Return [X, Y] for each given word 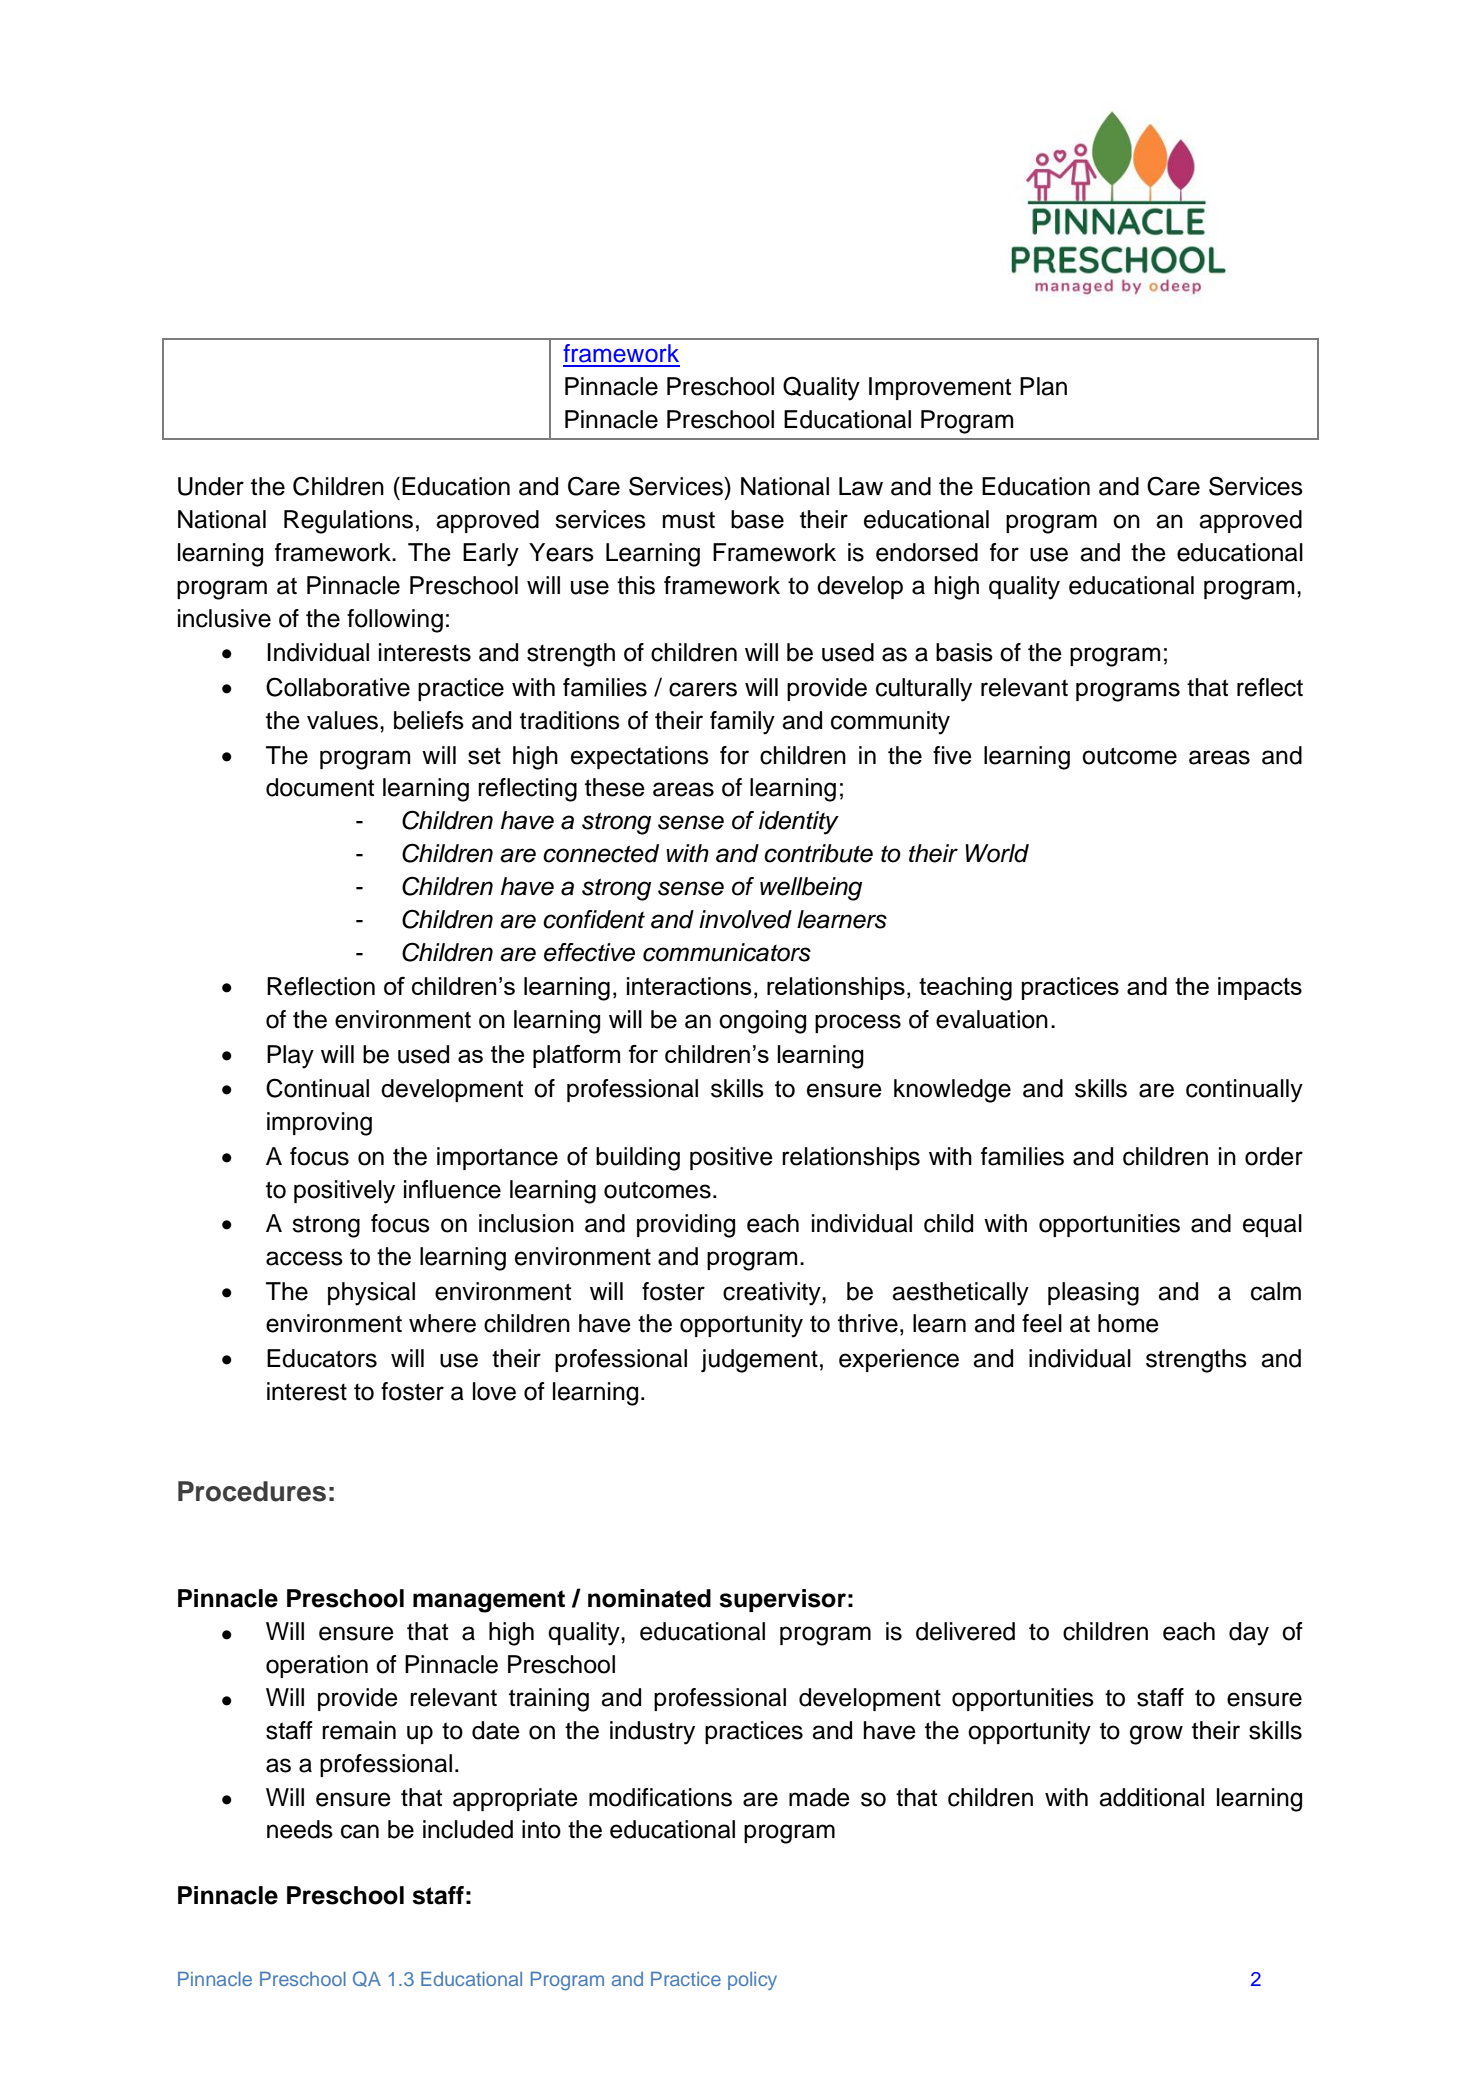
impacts [1260, 988]
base [757, 519]
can [360, 1831]
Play [290, 1057]
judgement [759, 1361]
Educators [322, 1358]
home [1128, 1323]
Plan [1043, 386]
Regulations [348, 522]
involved [745, 919]
